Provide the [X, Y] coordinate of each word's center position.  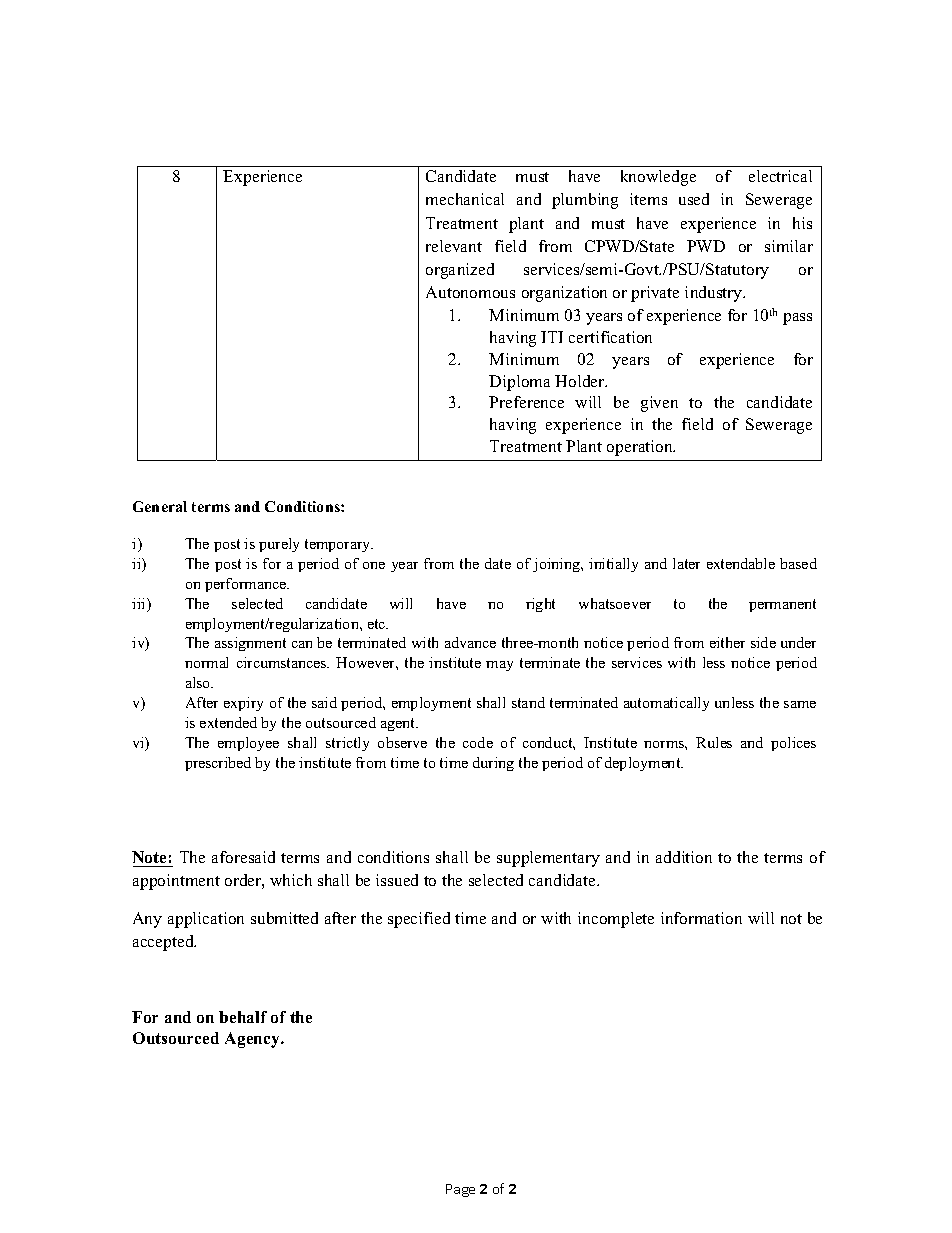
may [499, 666]
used [694, 199]
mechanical [465, 199]
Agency [254, 1040]
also [199, 682]
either [727, 642]
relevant [454, 246]
